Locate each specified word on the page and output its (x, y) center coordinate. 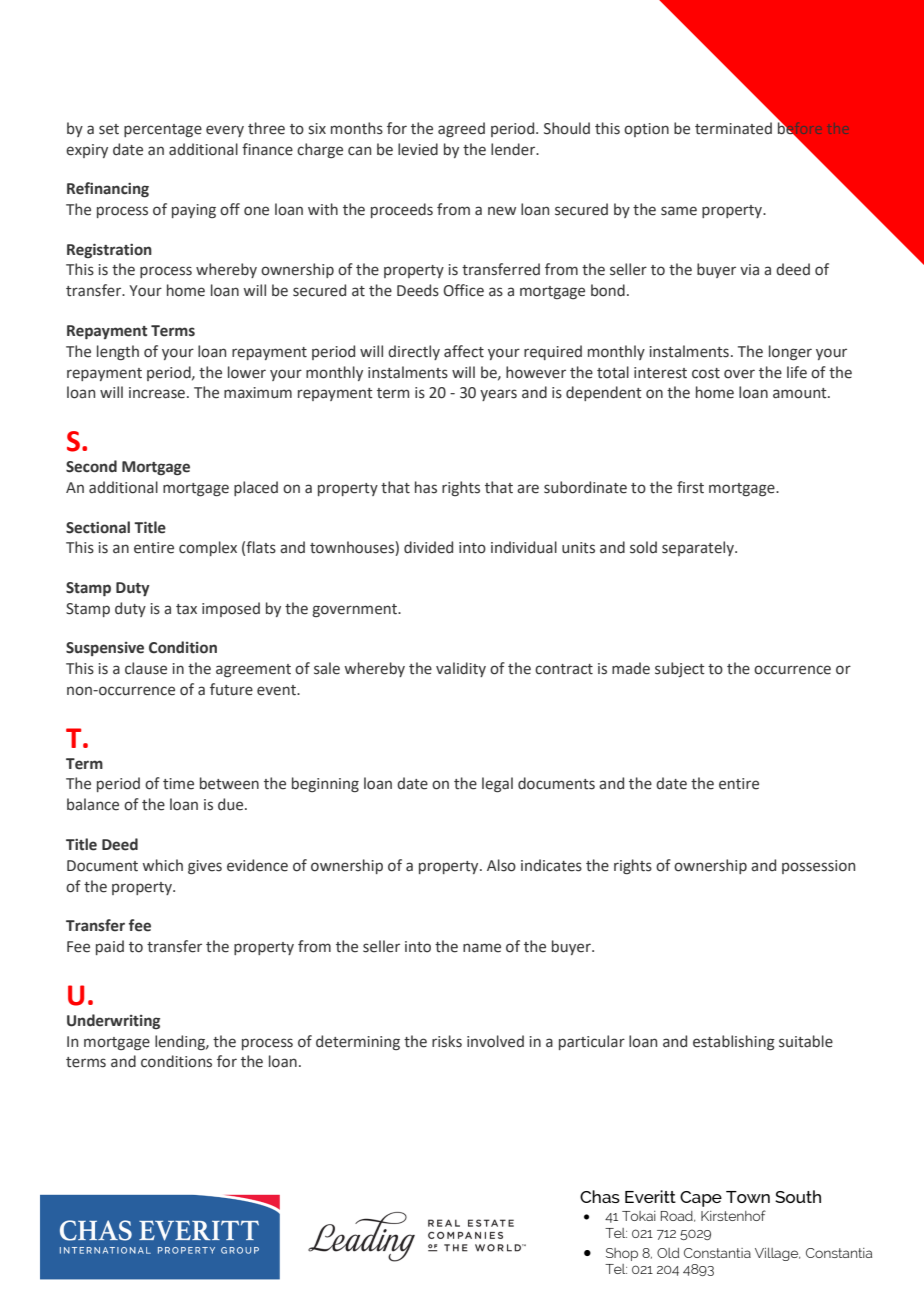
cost (706, 373)
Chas (600, 1196)
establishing (734, 1042)
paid (110, 947)
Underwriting (113, 1021)
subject (680, 669)
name (482, 948)
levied (418, 149)
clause (146, 668)
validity (461, 669)
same (679, 211)
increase (157, 393)
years (498, 395)
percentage (163, 130)
